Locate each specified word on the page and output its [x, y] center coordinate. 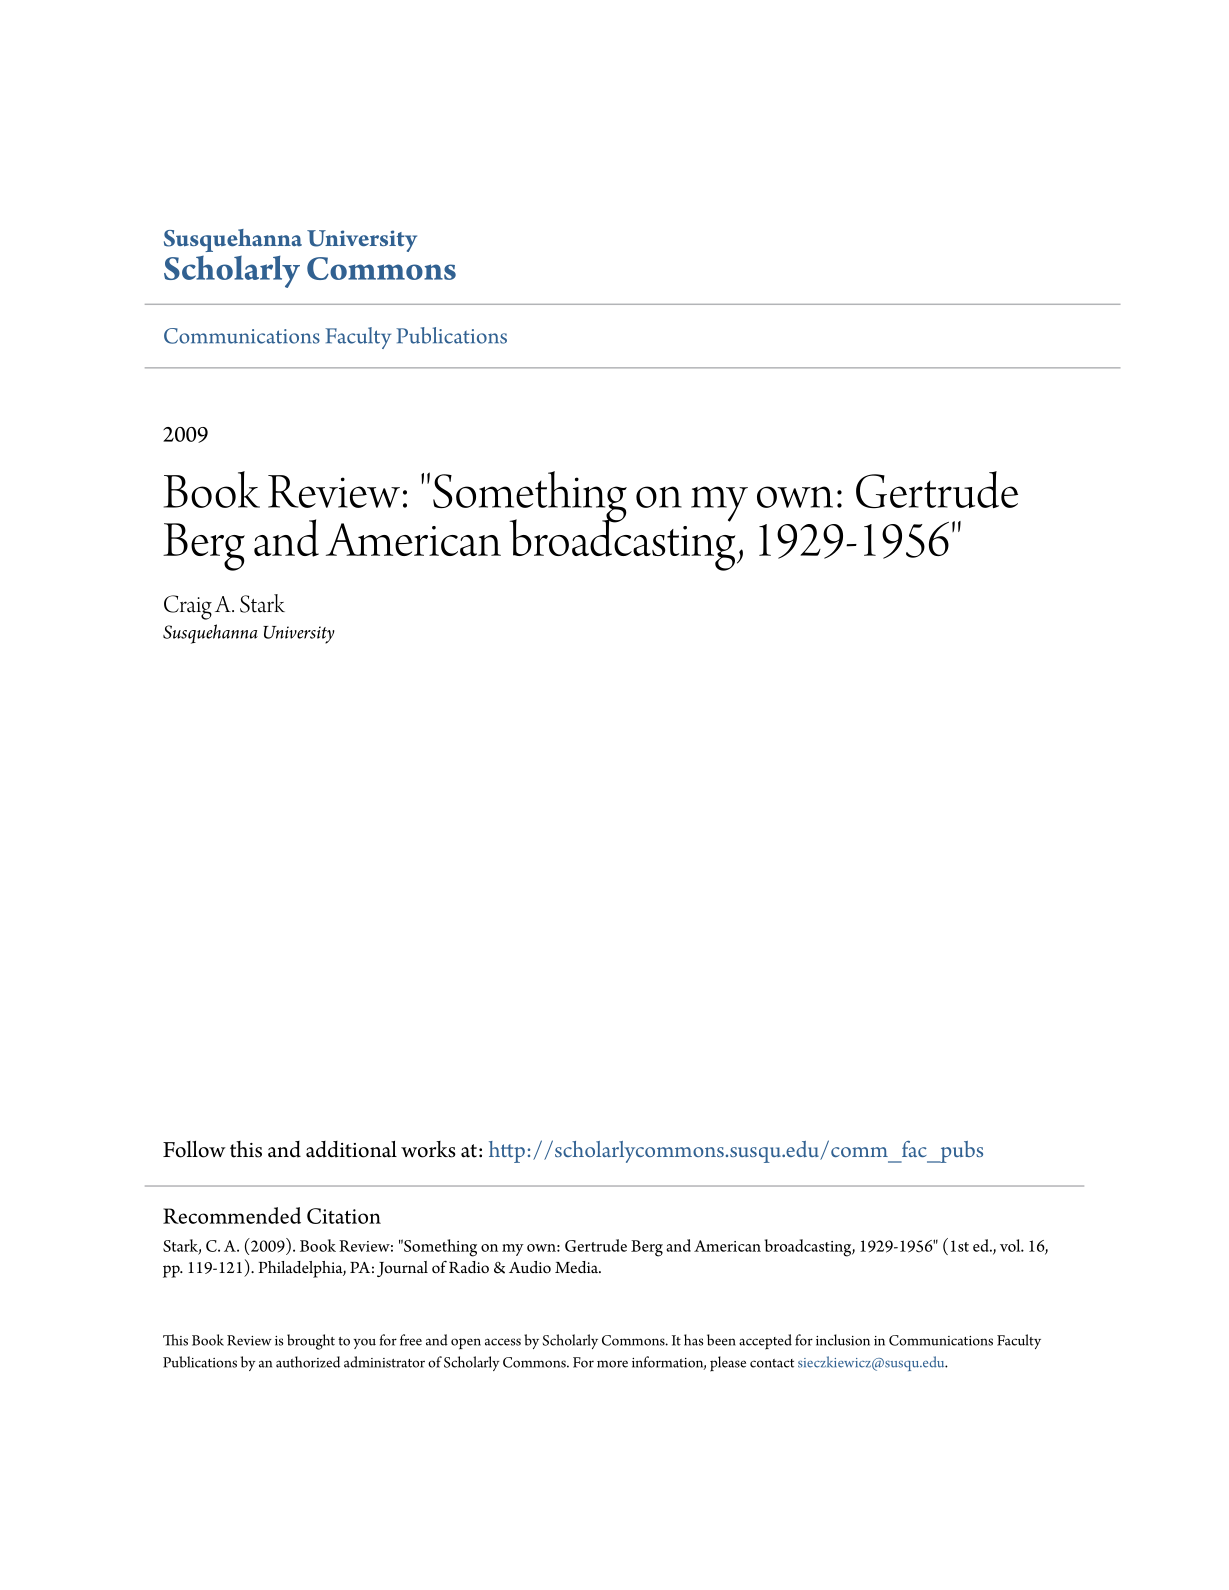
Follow [194, 1149]
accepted [765, 1342]
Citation [344, 1216]
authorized [308, 1362]
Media [577, 1267]
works [428, 1149]
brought [311, 1342]
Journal [402, 1269]
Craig [188, 607]
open [466, 1344]
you [364, 1343]
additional [351, 1149]
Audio [530, 1267]
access [503, 1342]
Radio [469, 1267]
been [721, 1340]
